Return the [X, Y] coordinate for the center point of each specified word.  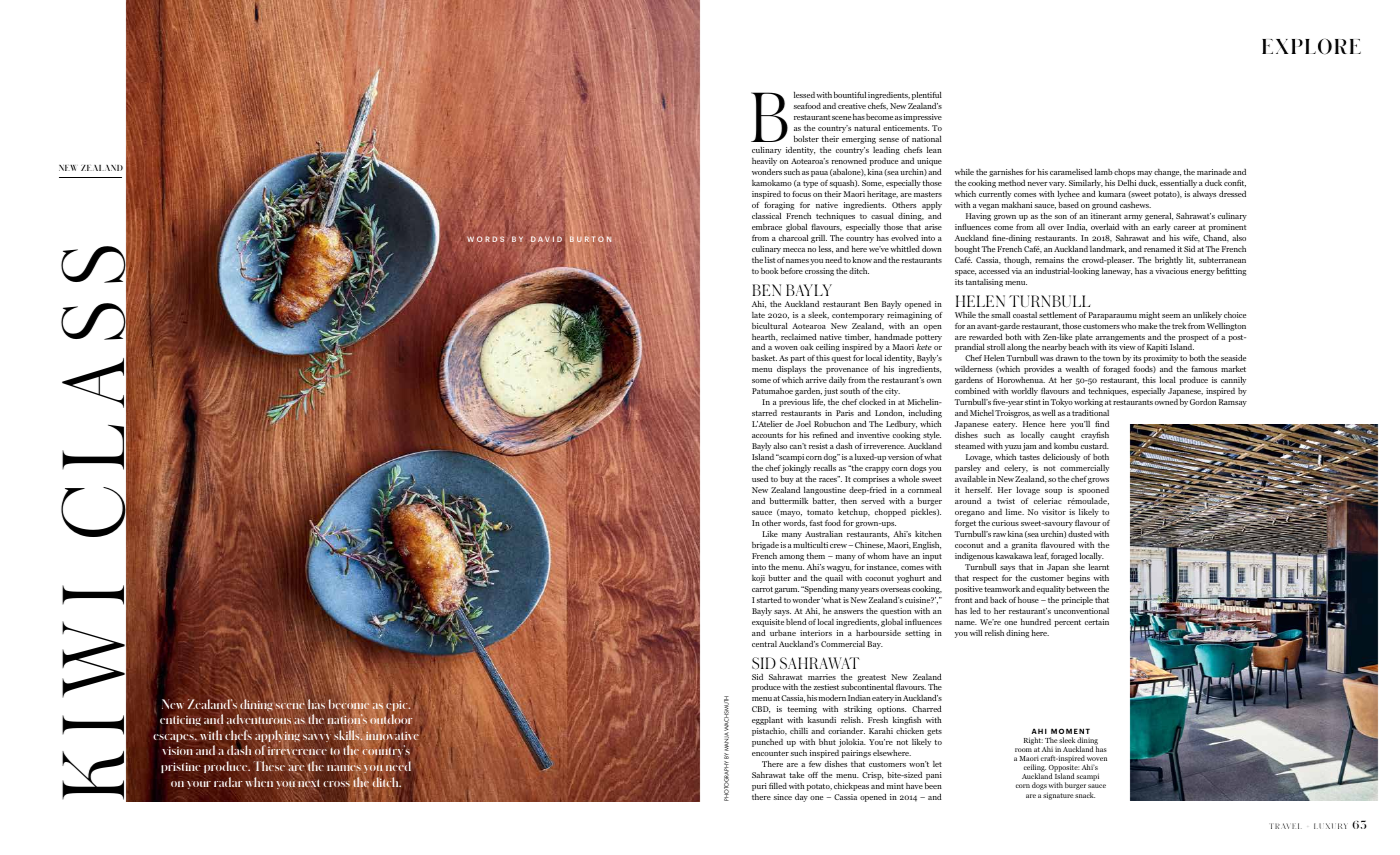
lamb [1104, 172]
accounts [767, 435]
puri [759, 787]
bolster [806, 139]
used [760, 479]
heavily [764, 162]
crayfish [1095, 436]
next [308, 784]
